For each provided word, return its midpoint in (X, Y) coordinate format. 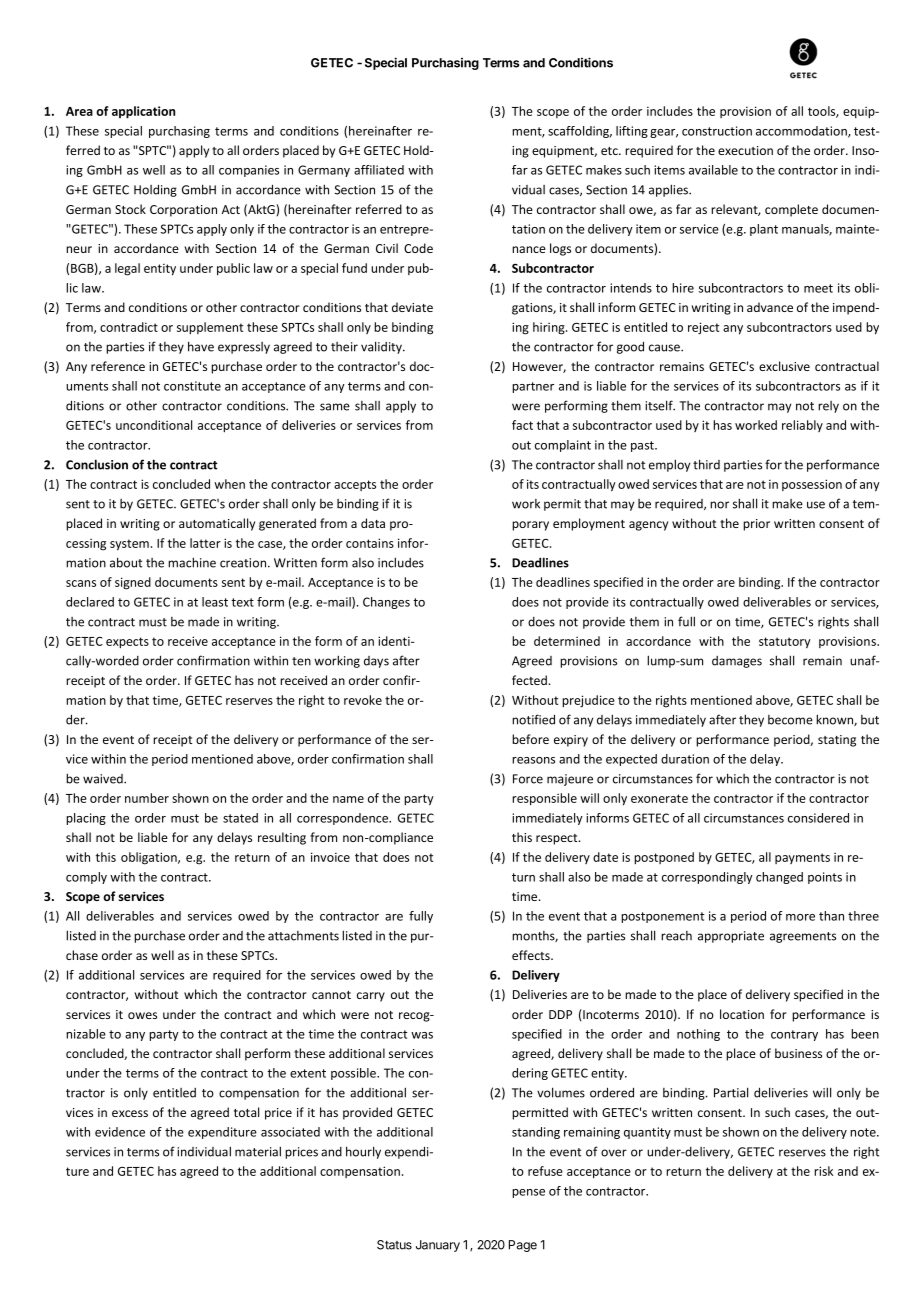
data (373, 523)
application (143, 112)
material (258, 1151)
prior (756, 525)
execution (745, 150)
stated (240, 818)
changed (779, 878)
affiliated (379, 170)
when (229, 484)
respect (558, 839)
